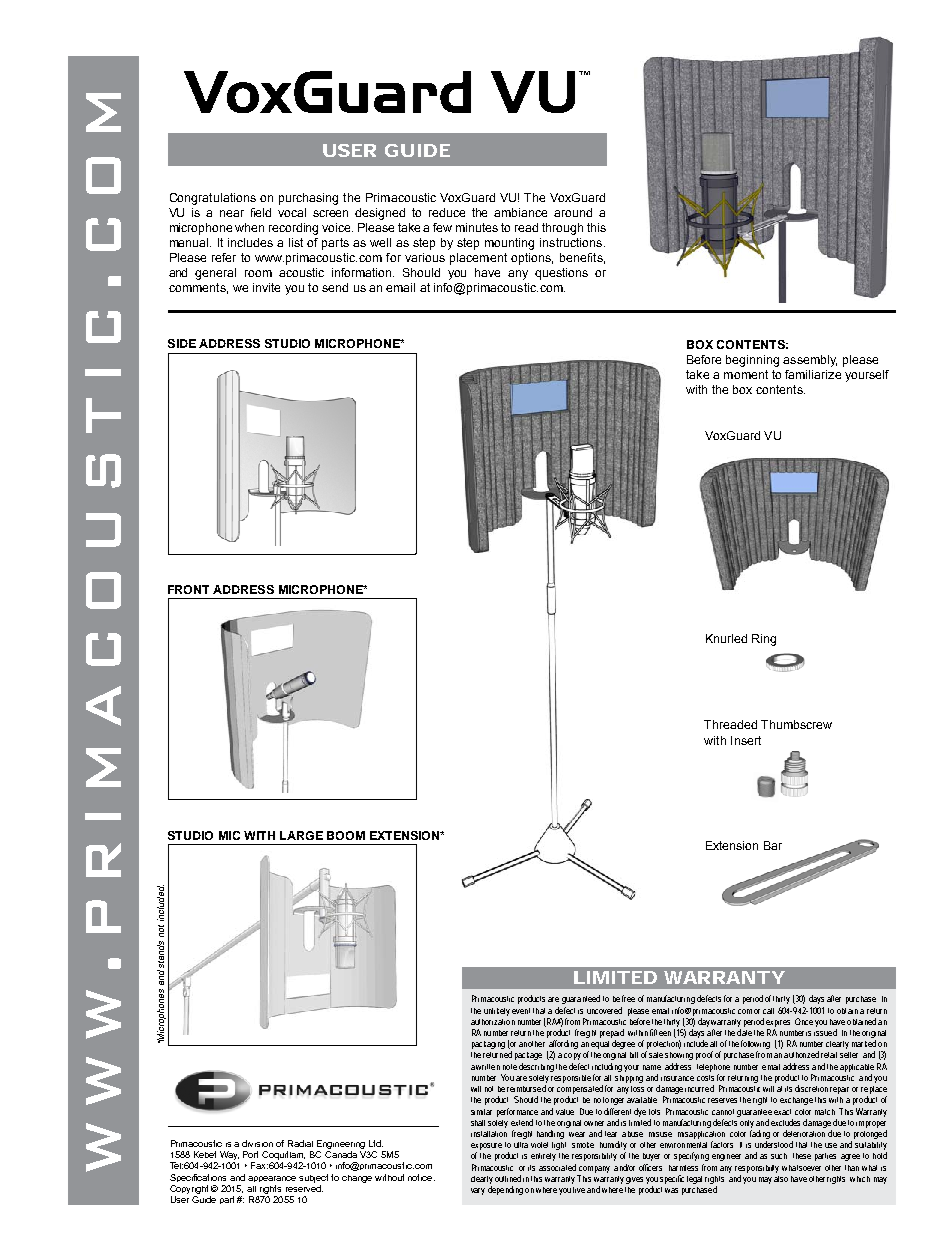 The height and width of the image is (1233, 952). I want to click on FRONT, so click(188, 589).
